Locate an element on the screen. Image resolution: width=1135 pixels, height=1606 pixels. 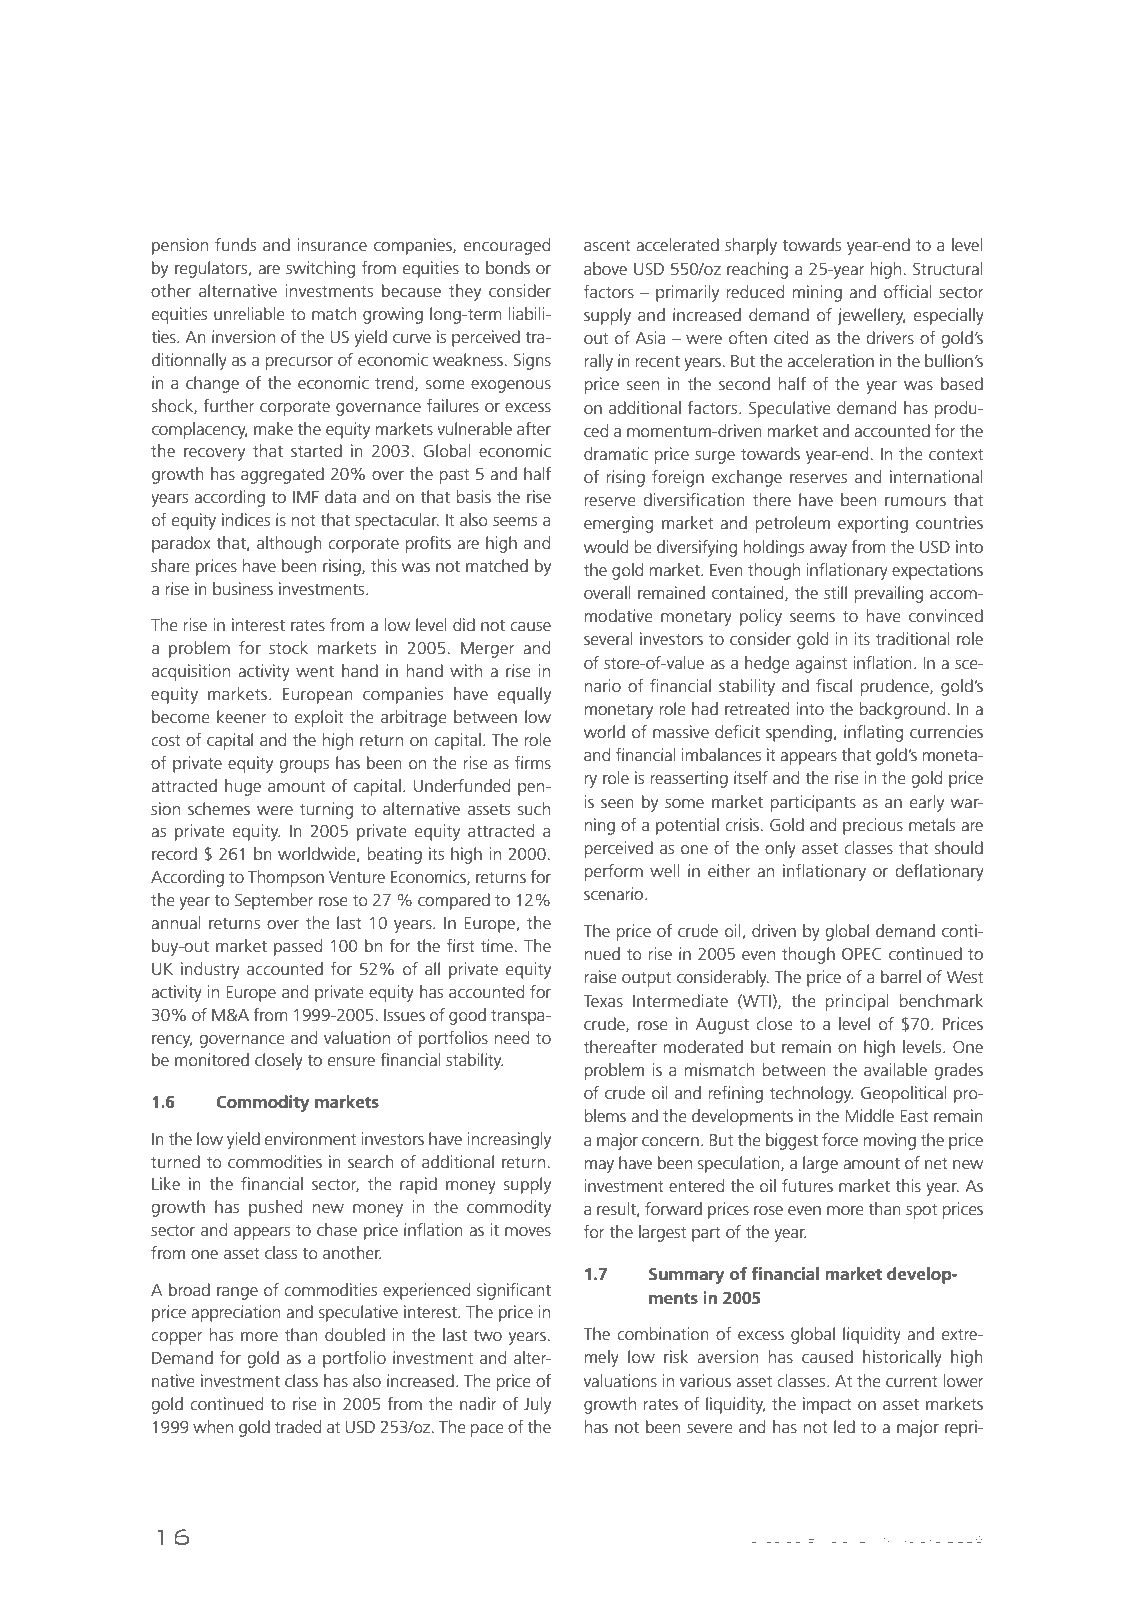
spot is located at coordinates (921, 1211).
